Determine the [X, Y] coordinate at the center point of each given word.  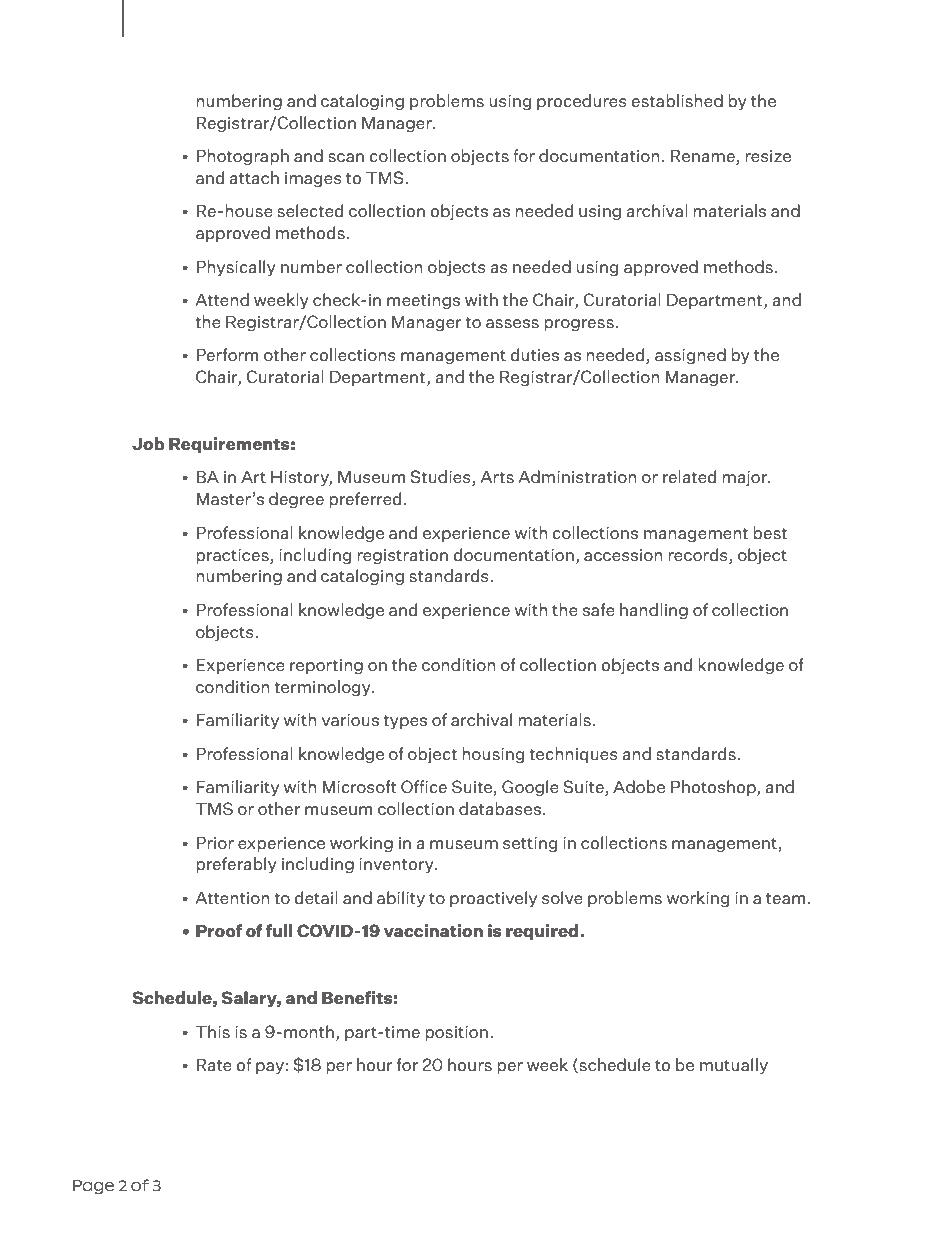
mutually [734, 1066]
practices [233, 556]
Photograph [243, 157]
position [456, 1033]
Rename [704, 157]
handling [654, 611]
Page [93, 1187]
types [405, 722]
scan [346, 157]
